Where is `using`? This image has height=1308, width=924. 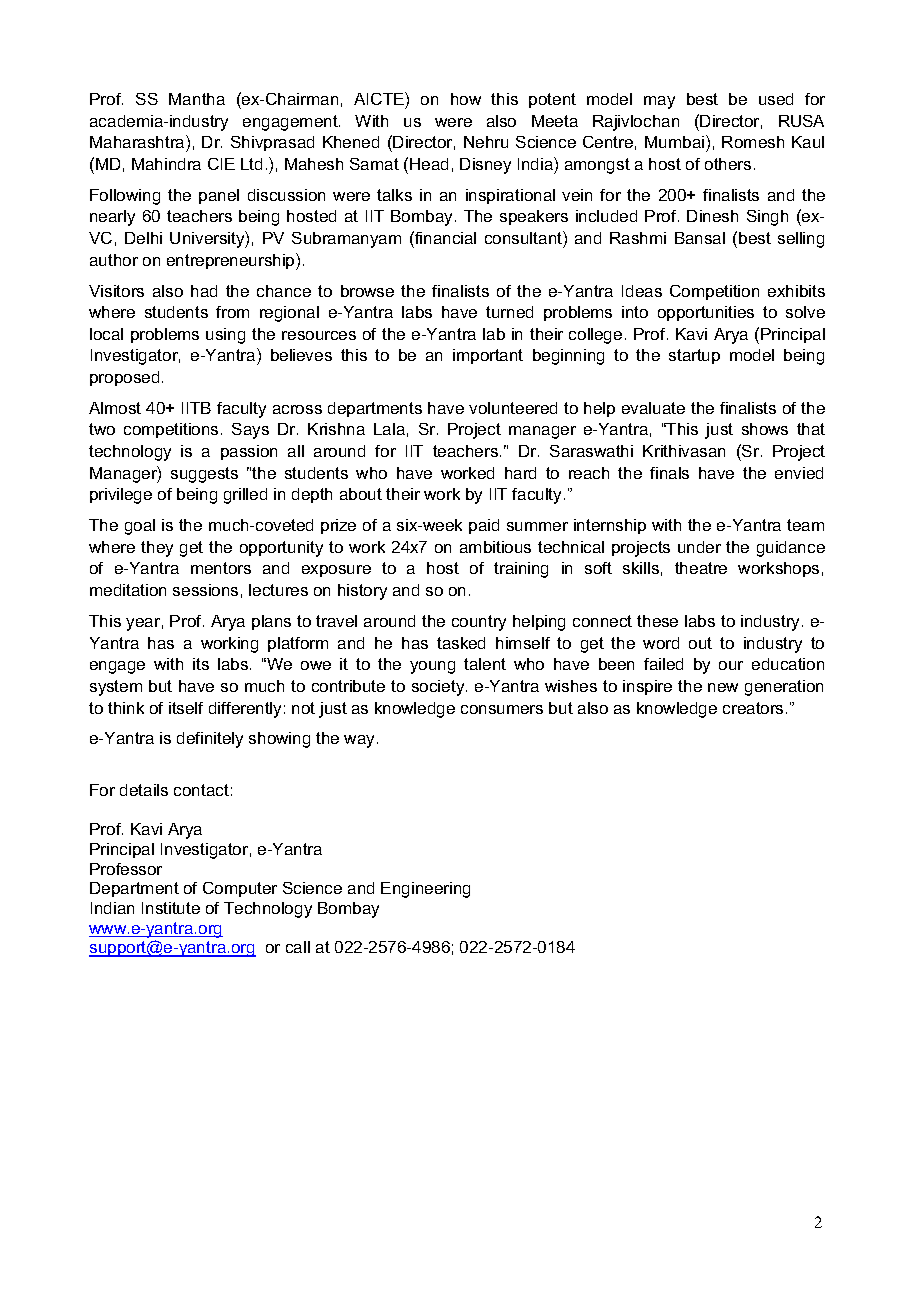
using is located at coordinates (225, 336).
